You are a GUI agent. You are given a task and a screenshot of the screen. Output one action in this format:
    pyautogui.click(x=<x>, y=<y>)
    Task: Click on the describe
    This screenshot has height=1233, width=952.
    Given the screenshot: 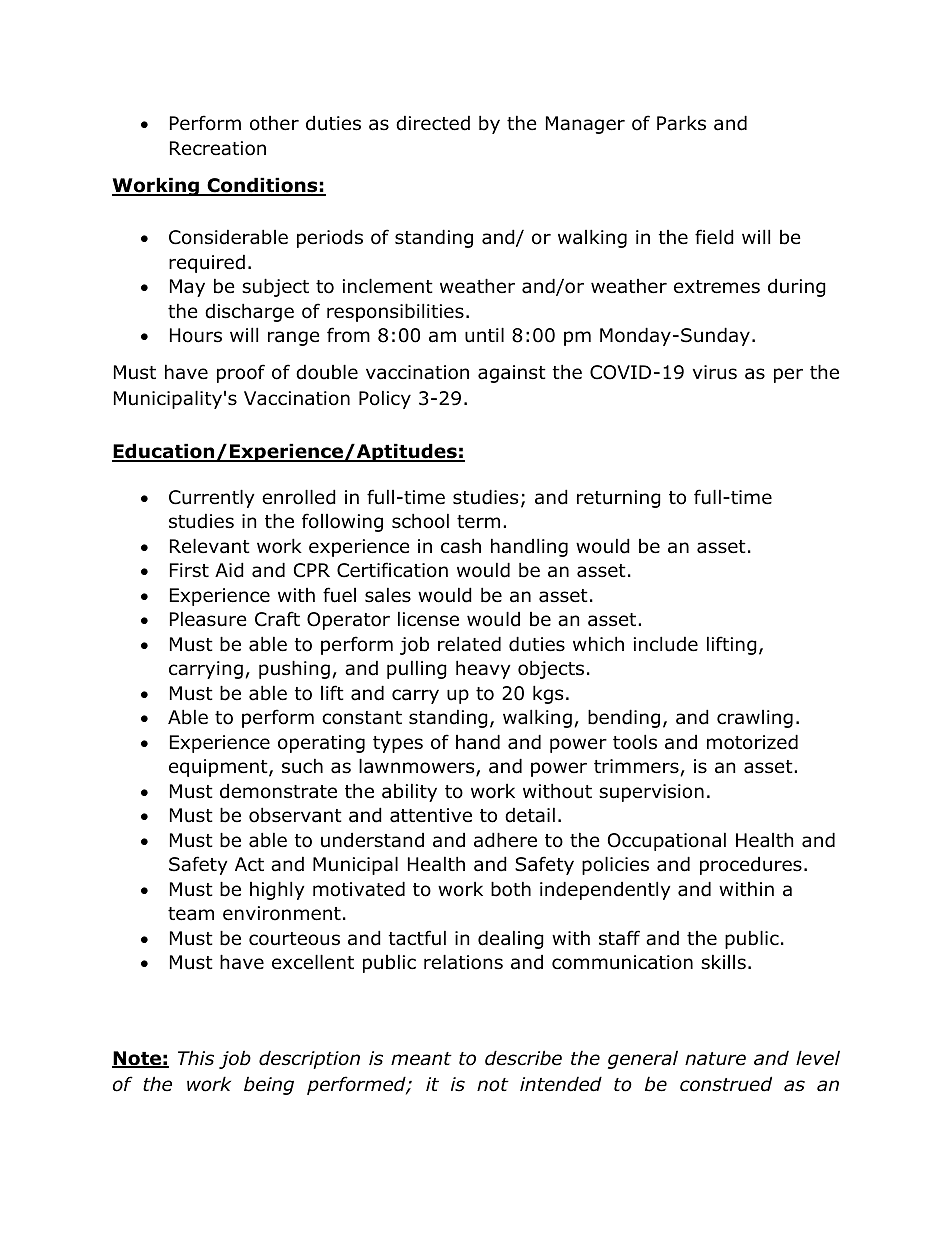 What is the action you would take?
    pyautogui.click(x=523, y=1058)
